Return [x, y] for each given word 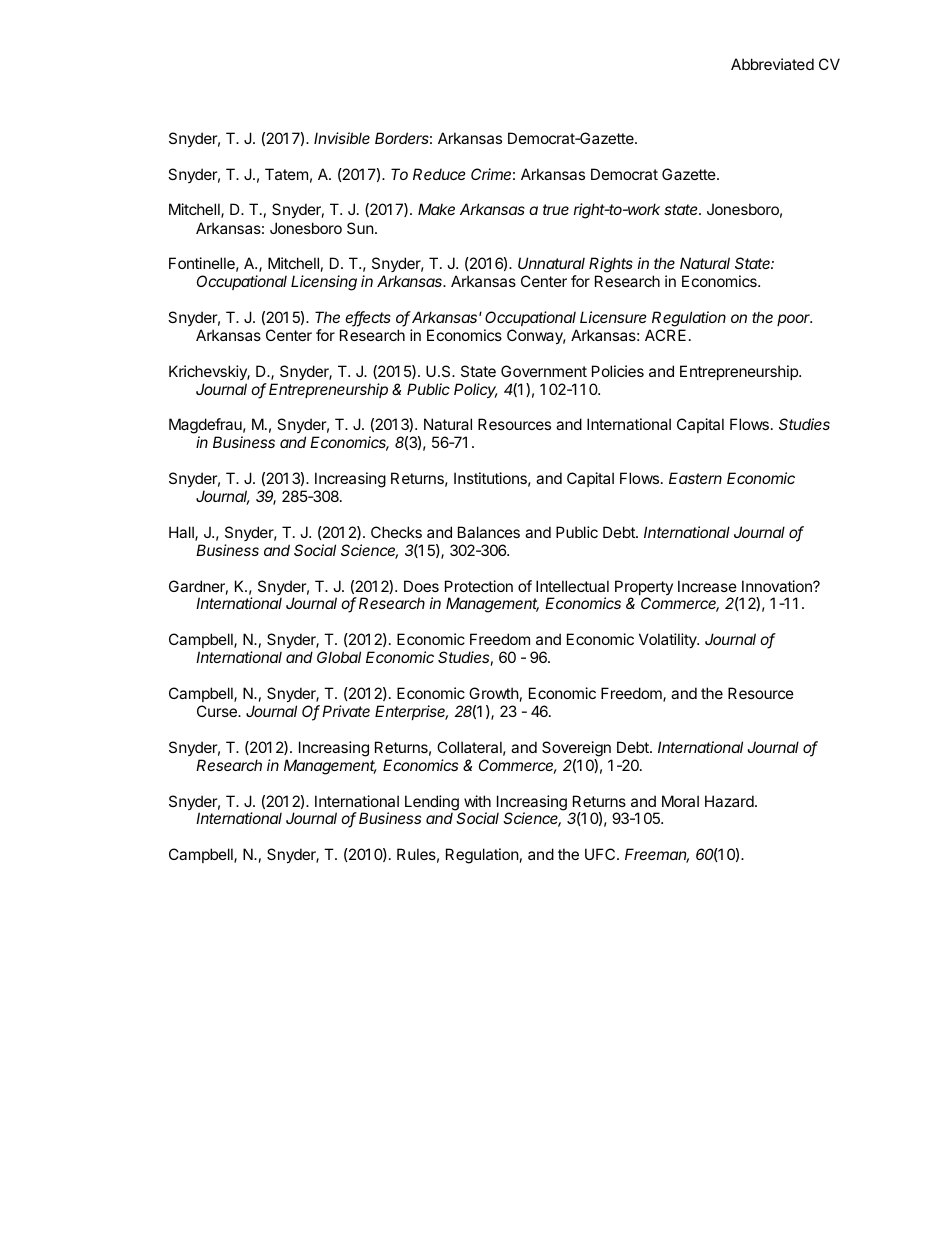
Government [544, 371]
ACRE [665, 335]
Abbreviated [772, 64]
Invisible [342, 138]
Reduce [439, 174]
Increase [707, 586]
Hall [182, 533]
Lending [432, 804]
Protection [479, 586]
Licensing [324, 283]
